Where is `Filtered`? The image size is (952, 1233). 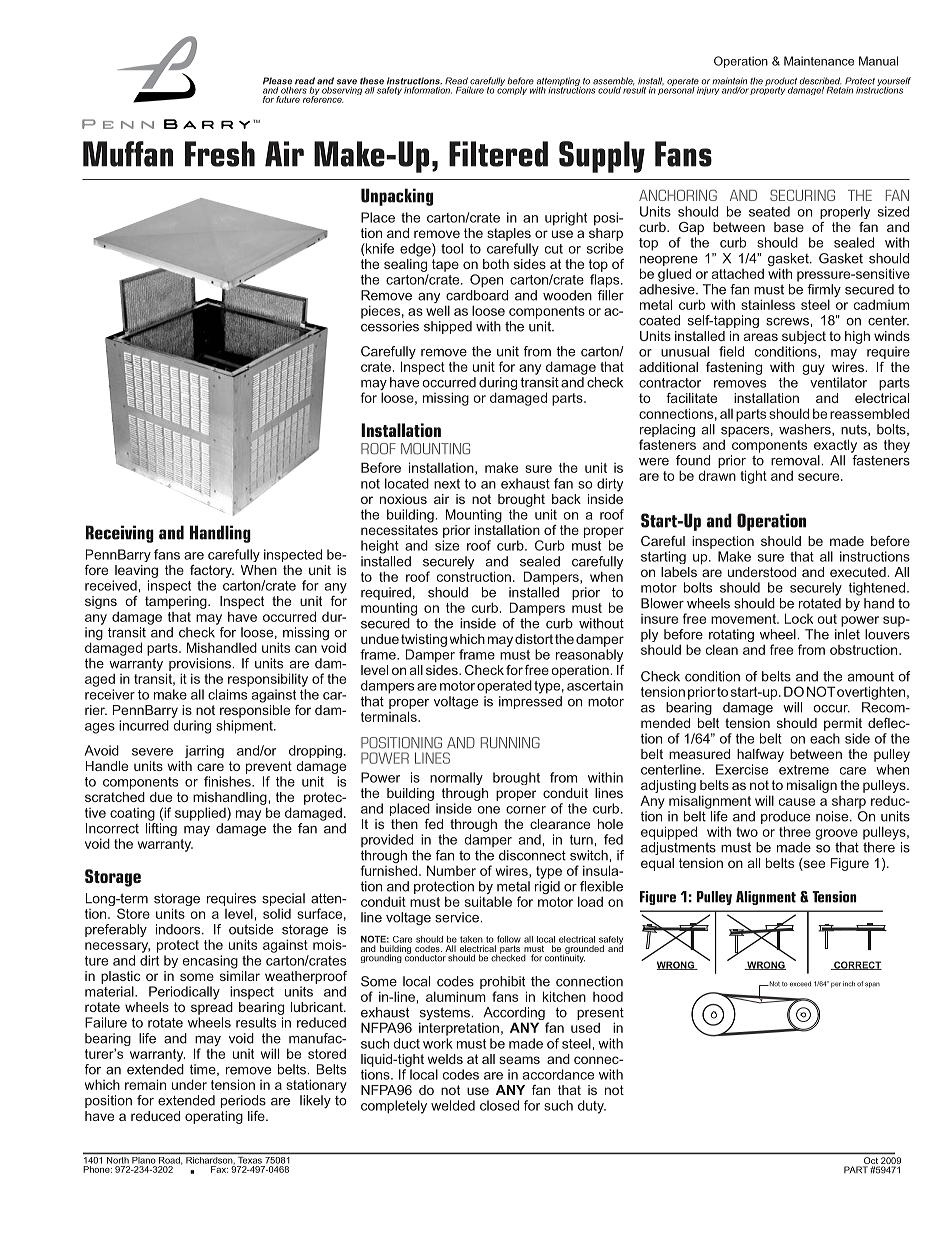 Filtered is located at coordinates (498, 154).
